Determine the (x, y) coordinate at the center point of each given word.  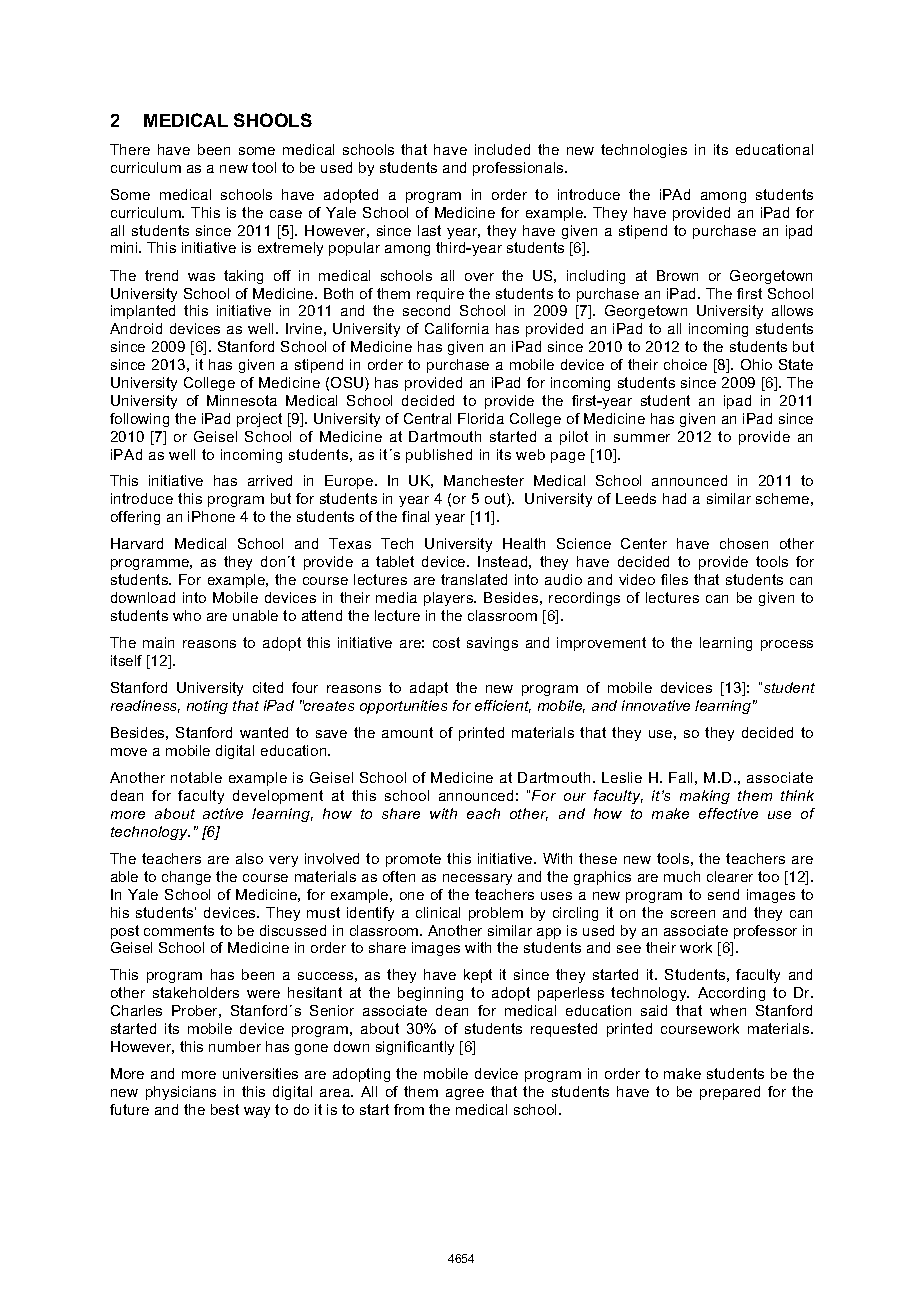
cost (446, 642)
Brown (677, 275)
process (787, 645)
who (187, 615)
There (130, 149)
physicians (181, 1093)
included (502, 149)
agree (465, 1094)
